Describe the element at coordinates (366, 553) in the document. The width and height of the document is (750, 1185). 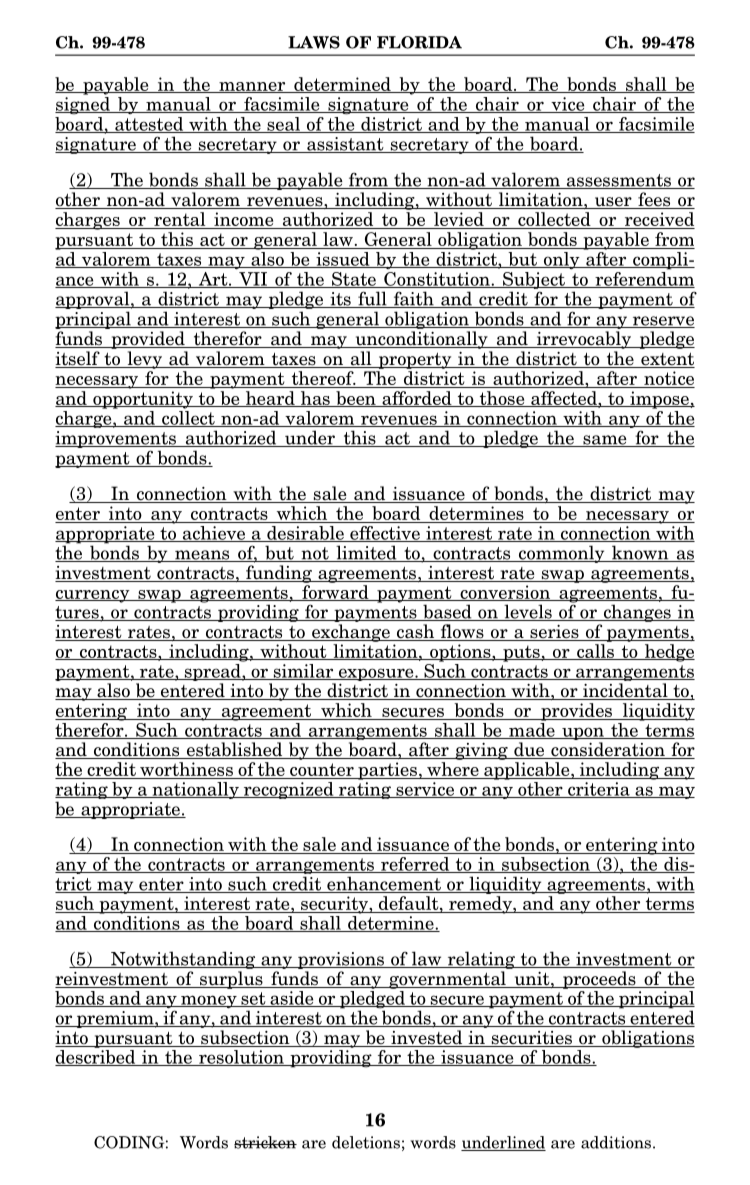
I see `limited` at that location.
